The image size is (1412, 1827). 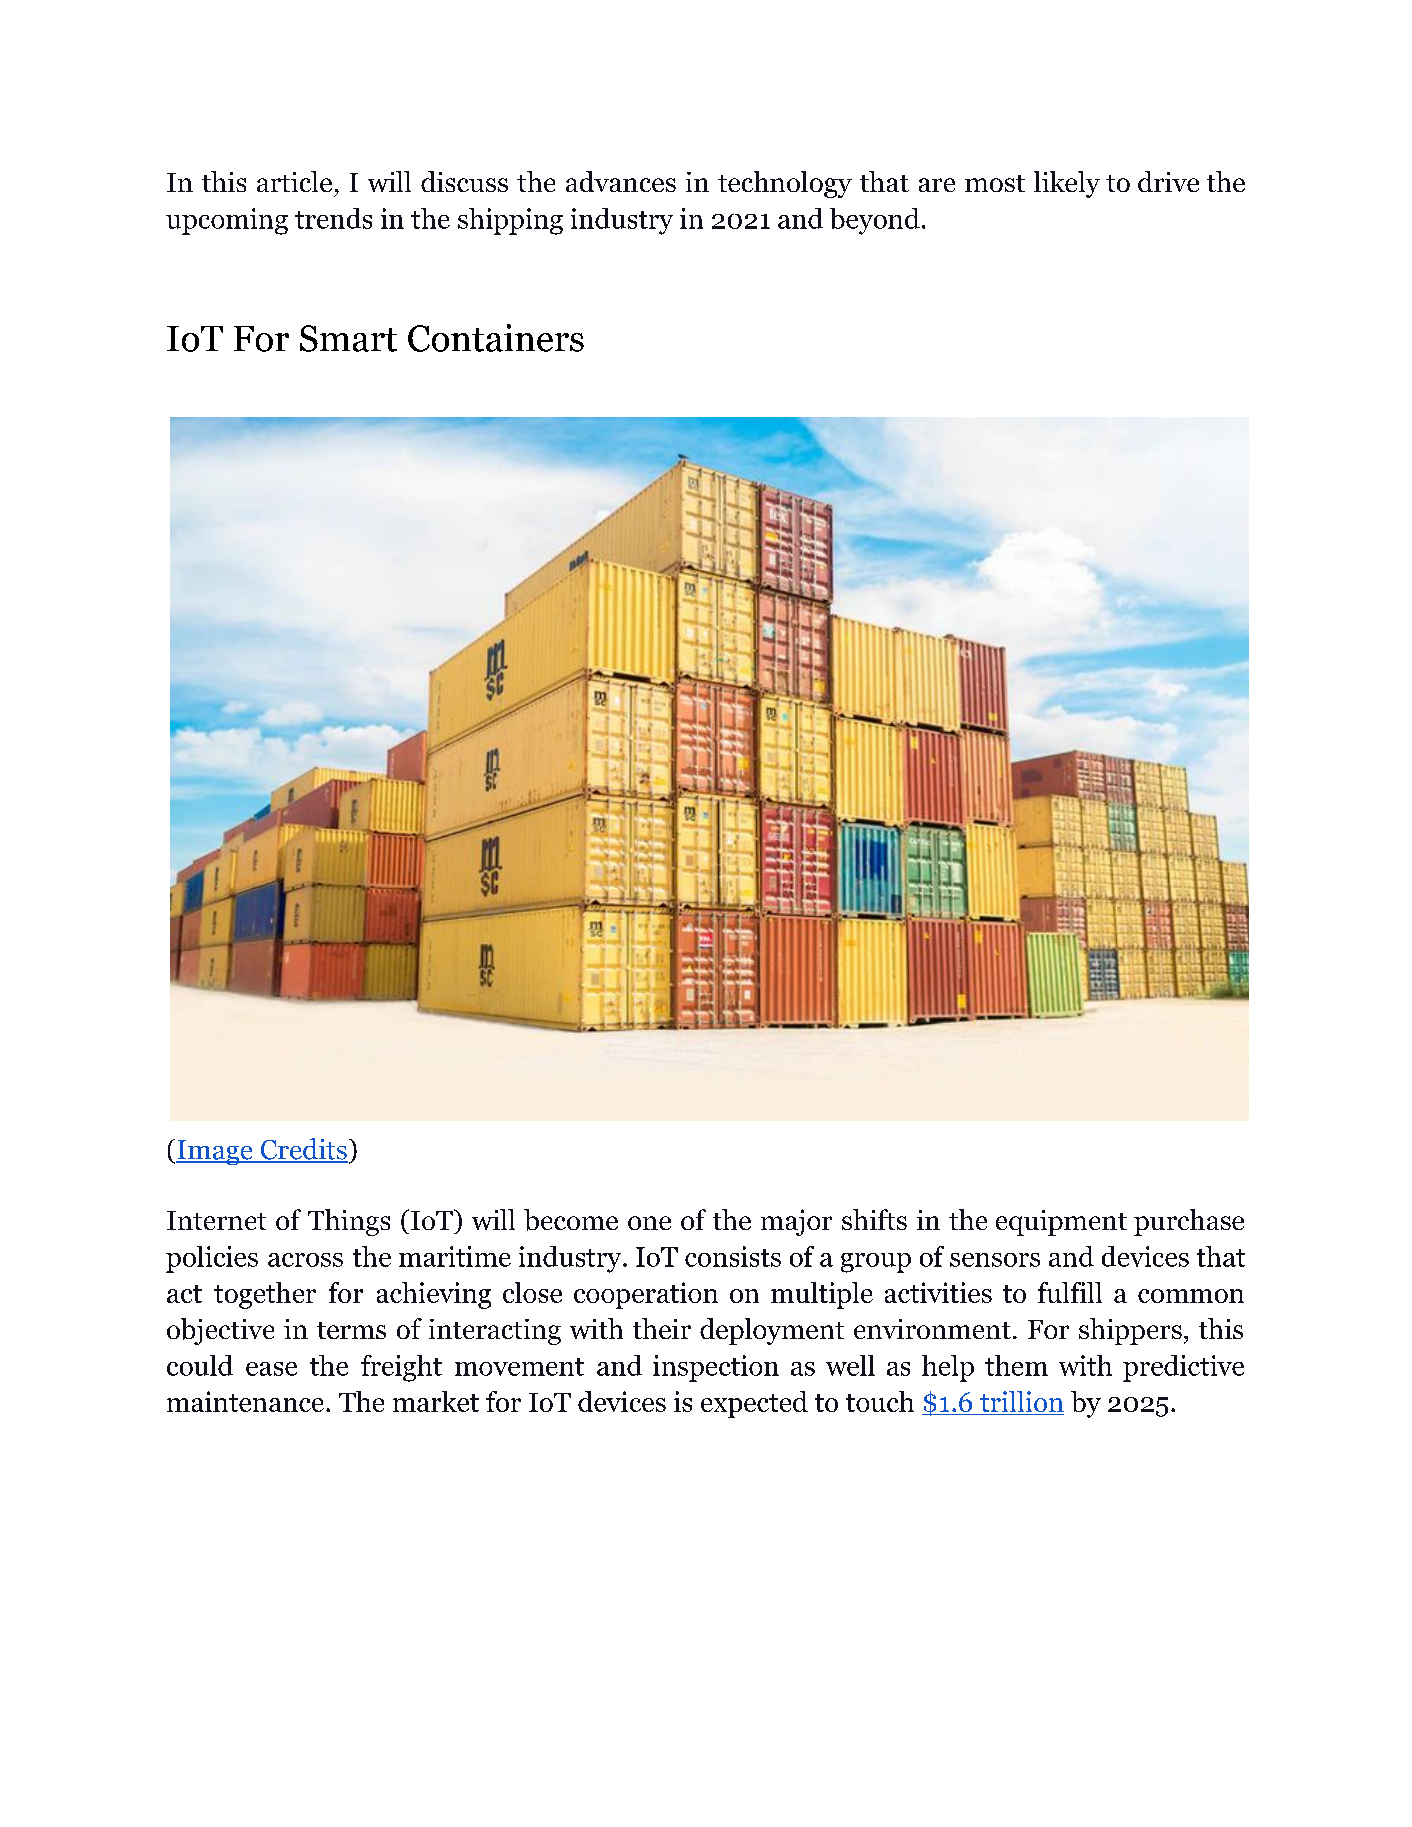 What do you see at coordinates (216, 1220) in the page?
I see `Internet` at bounding box center [216, 1220].
